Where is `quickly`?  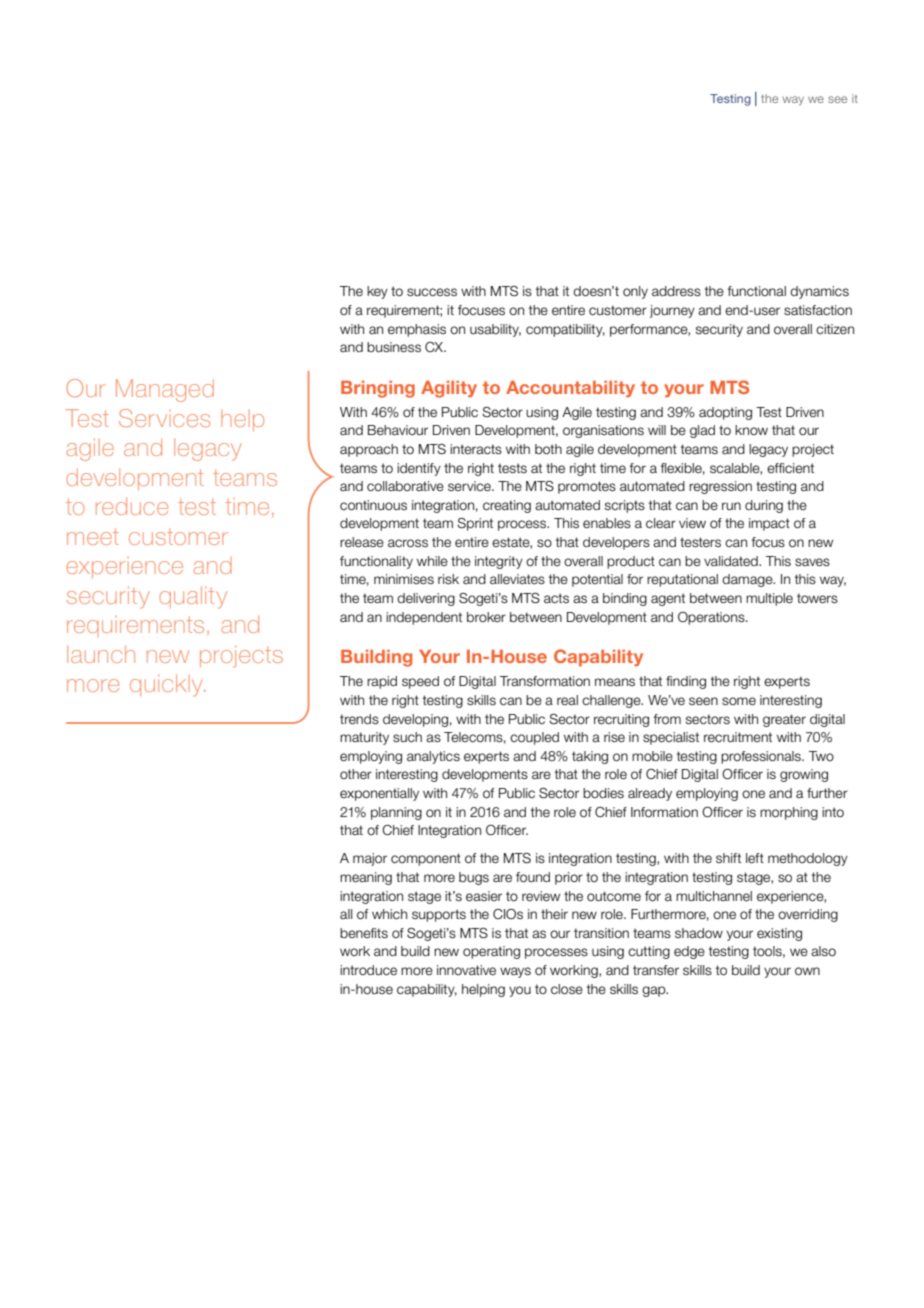 quickly is located at coordinates (167, 685).
